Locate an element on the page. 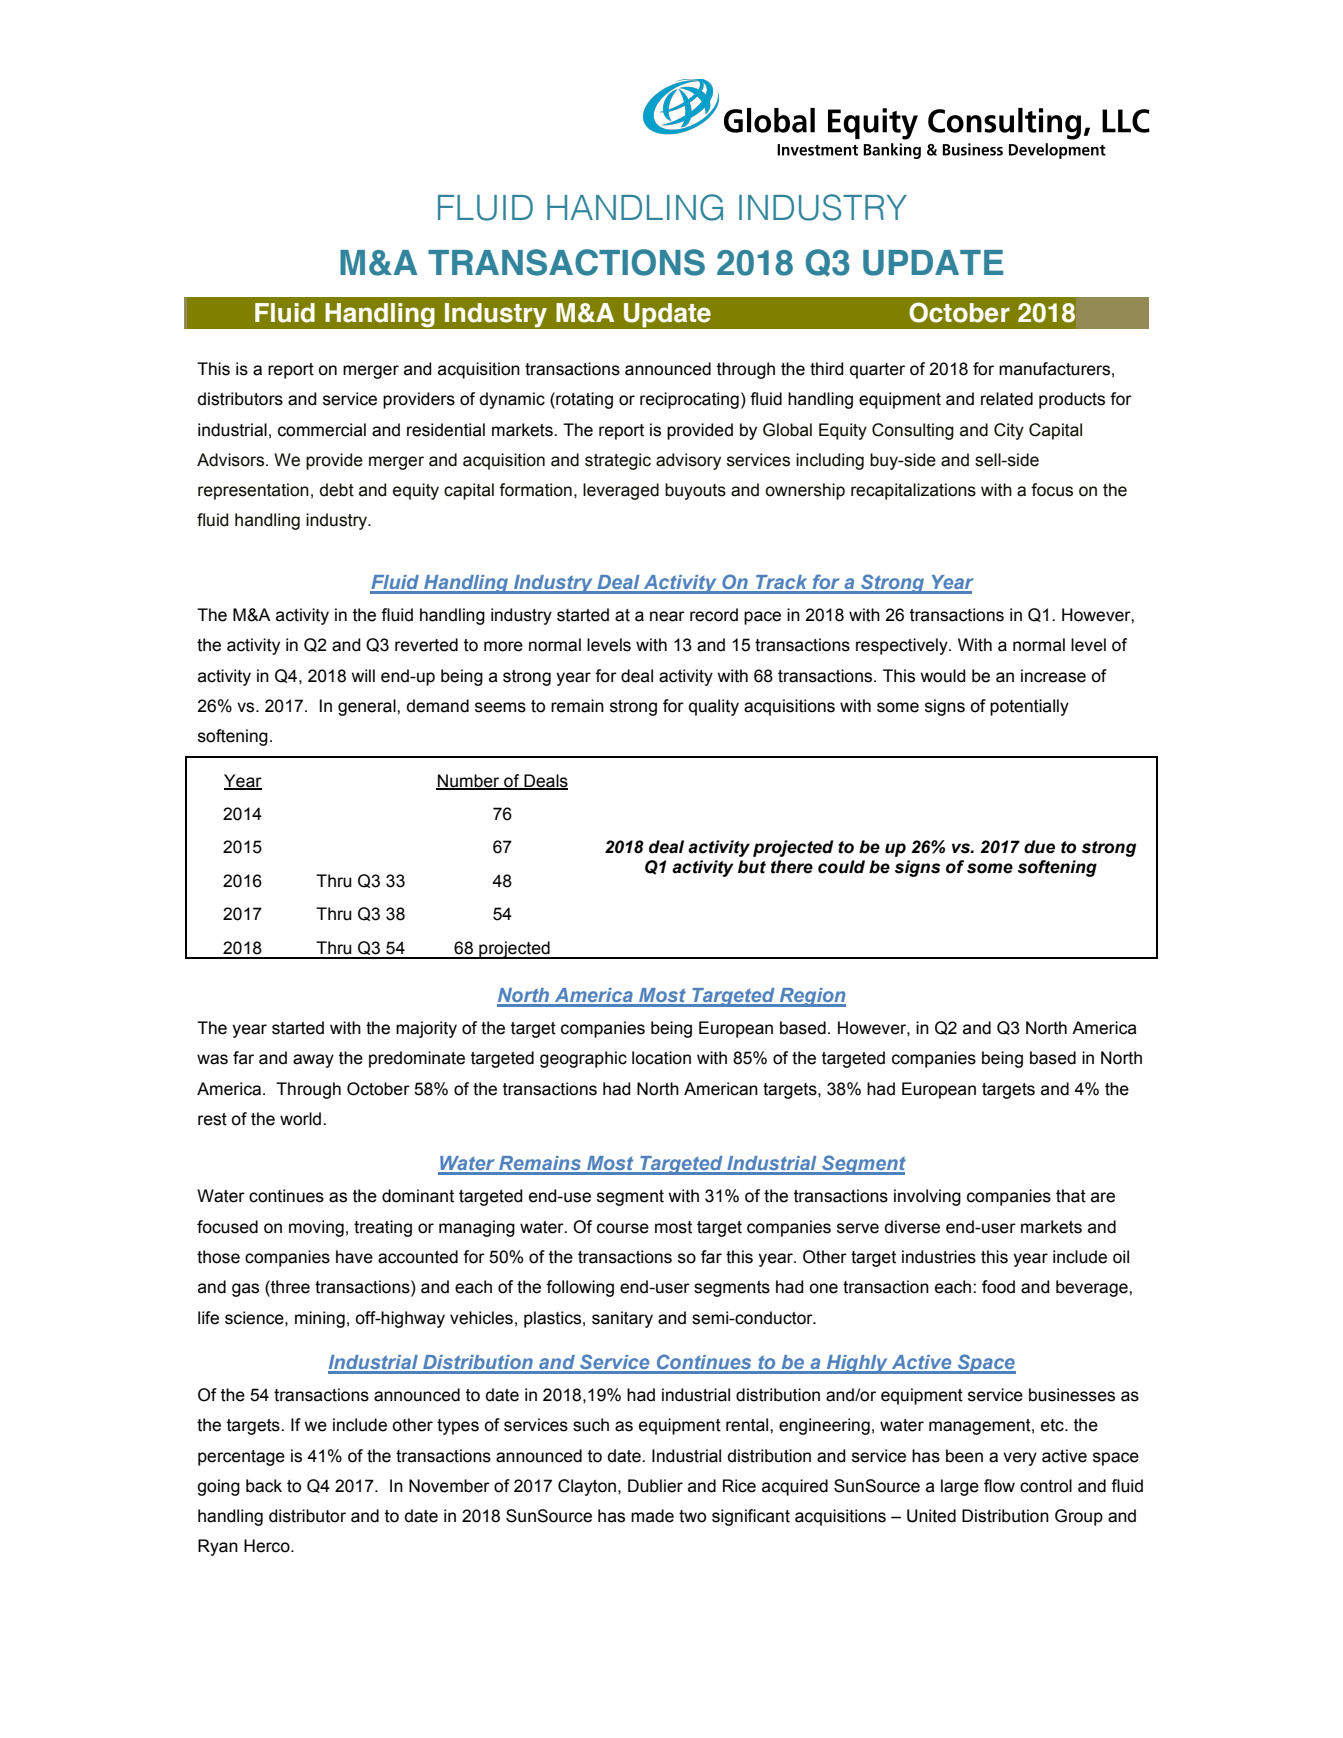 The height and width of the image is (1738, 1343). majority is located at coordinates (426, 1029).
